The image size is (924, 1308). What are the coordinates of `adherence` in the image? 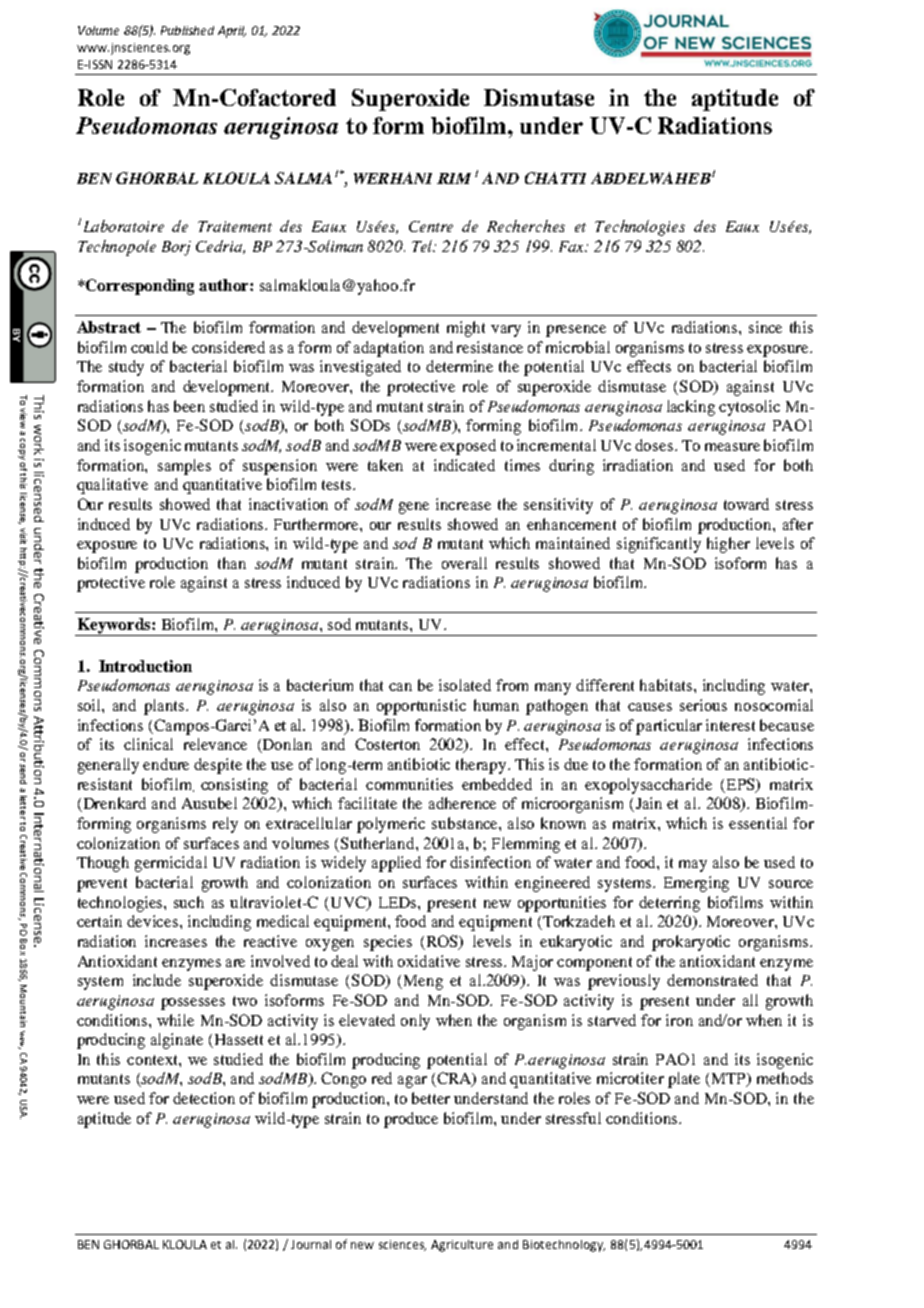 It's located at (462, 803).
